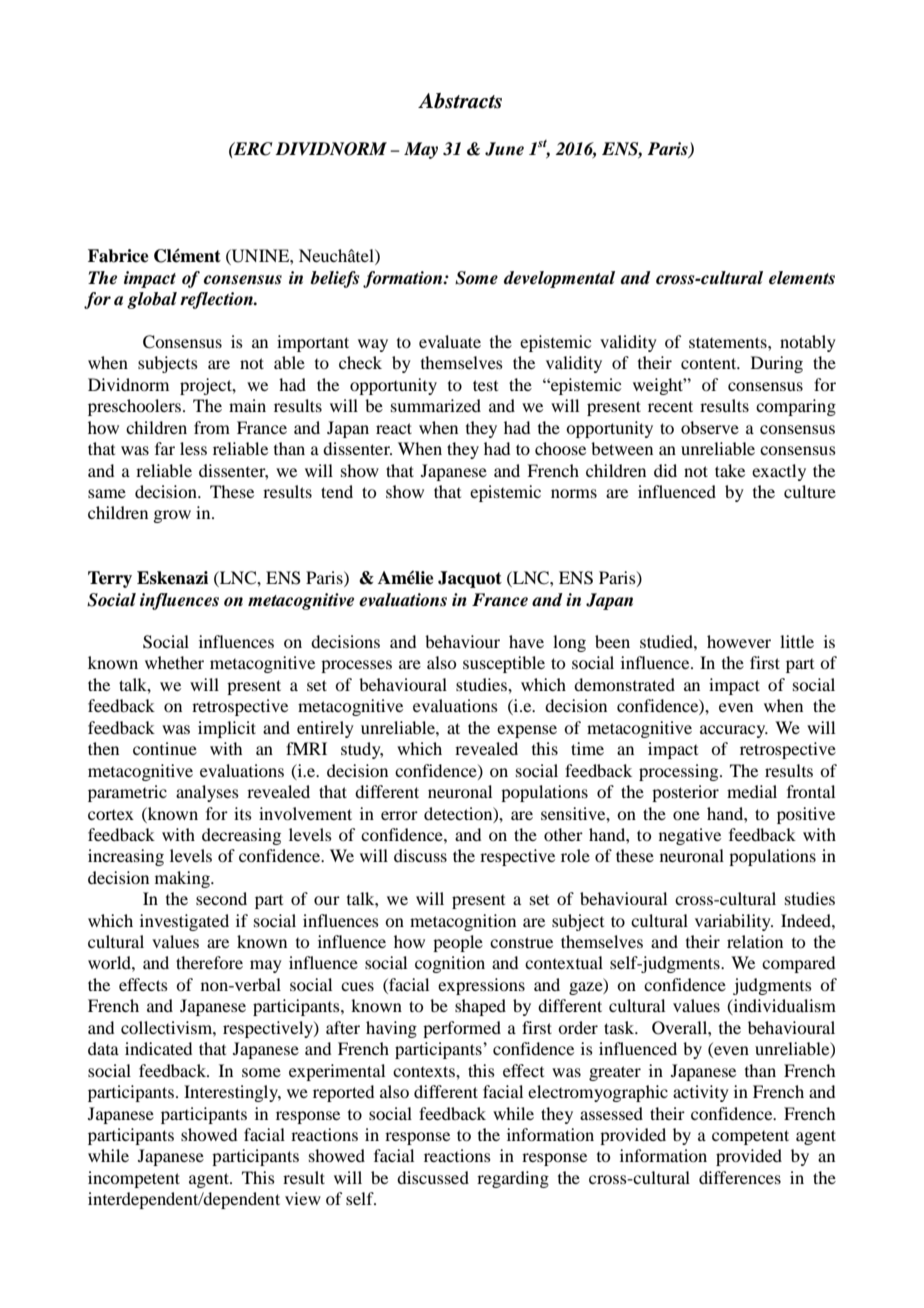 The height and width of the image is (1308, 924). What do you see at coordinates (303, 1198) in the image?
I see `view` at bounding box center [303, 1198].
